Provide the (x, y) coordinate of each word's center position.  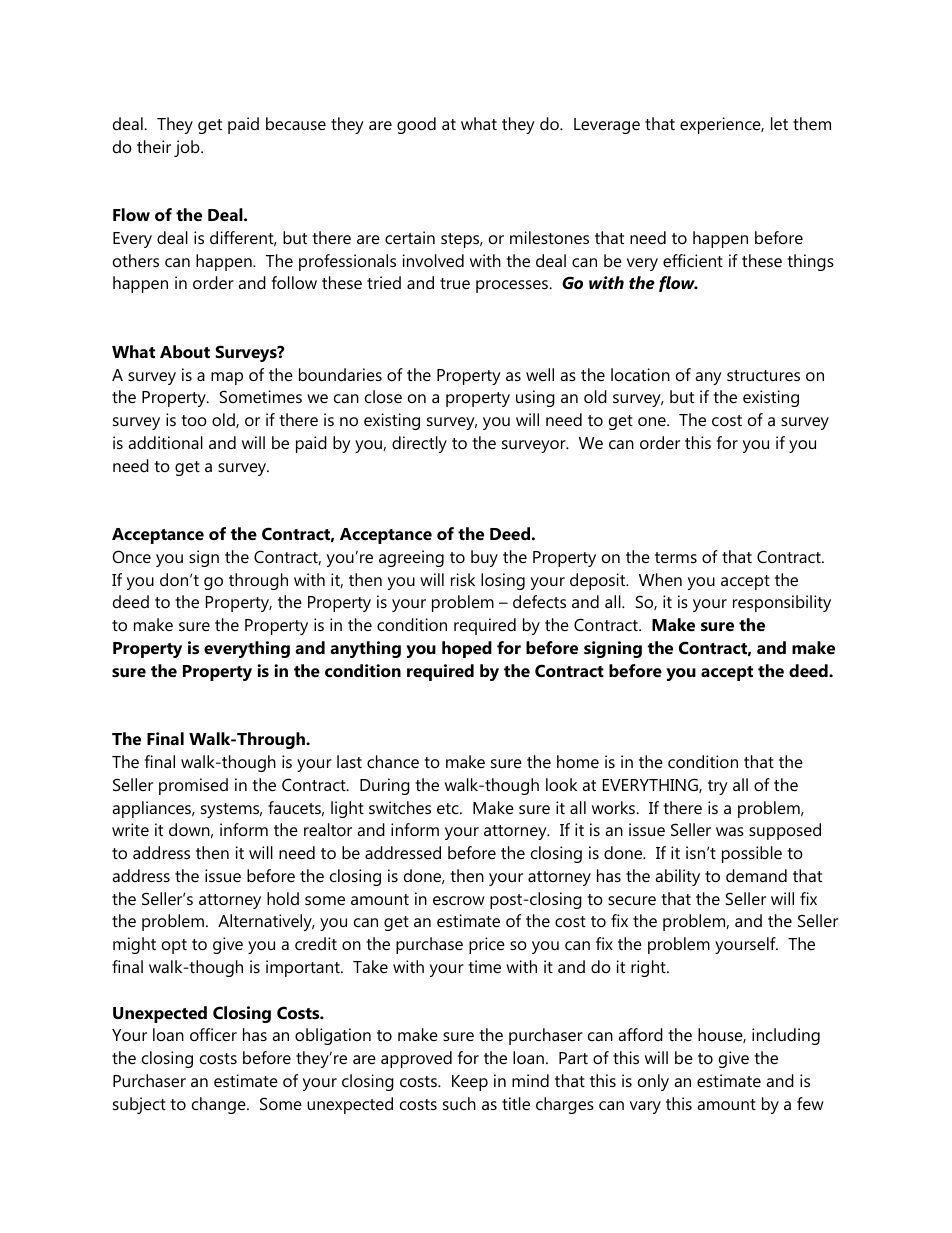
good (416, 125)
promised (193, 786)
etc (449, 808)
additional (165, 442)
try (718, 787)
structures (763, 375)
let (779, 123)
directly (419, 444)
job (188, 148)
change (220, 1105)
